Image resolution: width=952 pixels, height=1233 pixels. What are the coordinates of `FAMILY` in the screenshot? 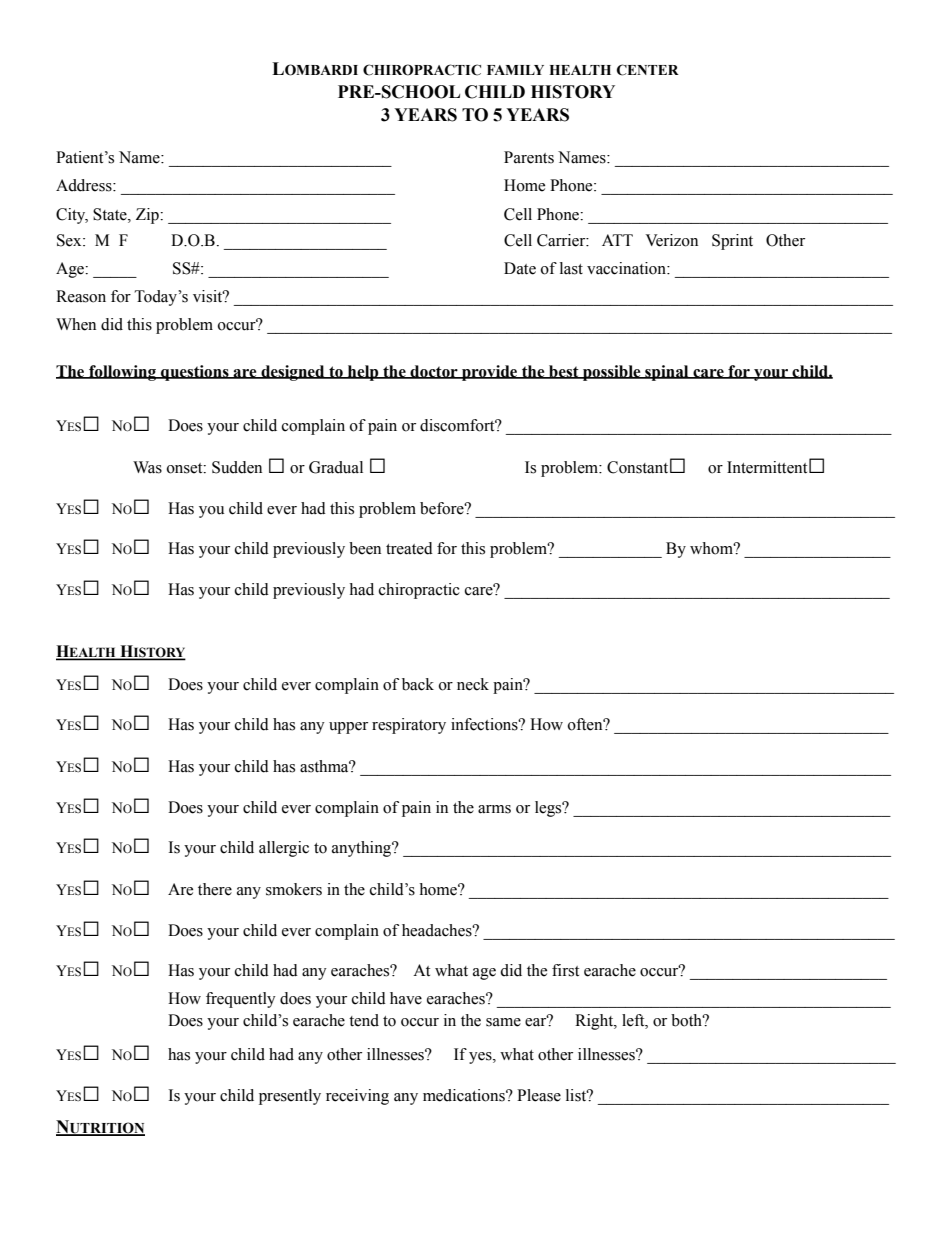 It's located at (515, 70).
